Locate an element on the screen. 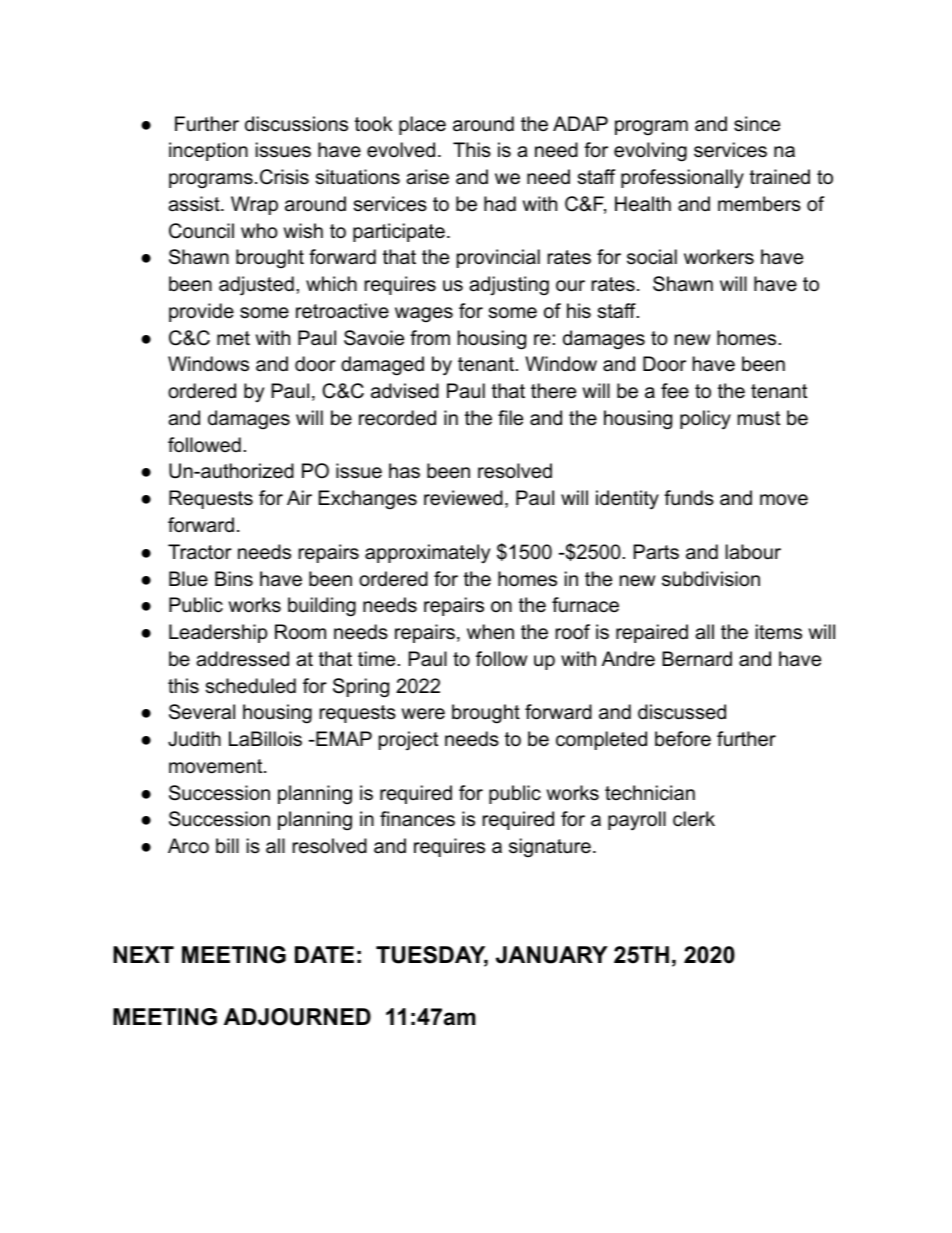  professionally is located at coordinates (682, 179).
